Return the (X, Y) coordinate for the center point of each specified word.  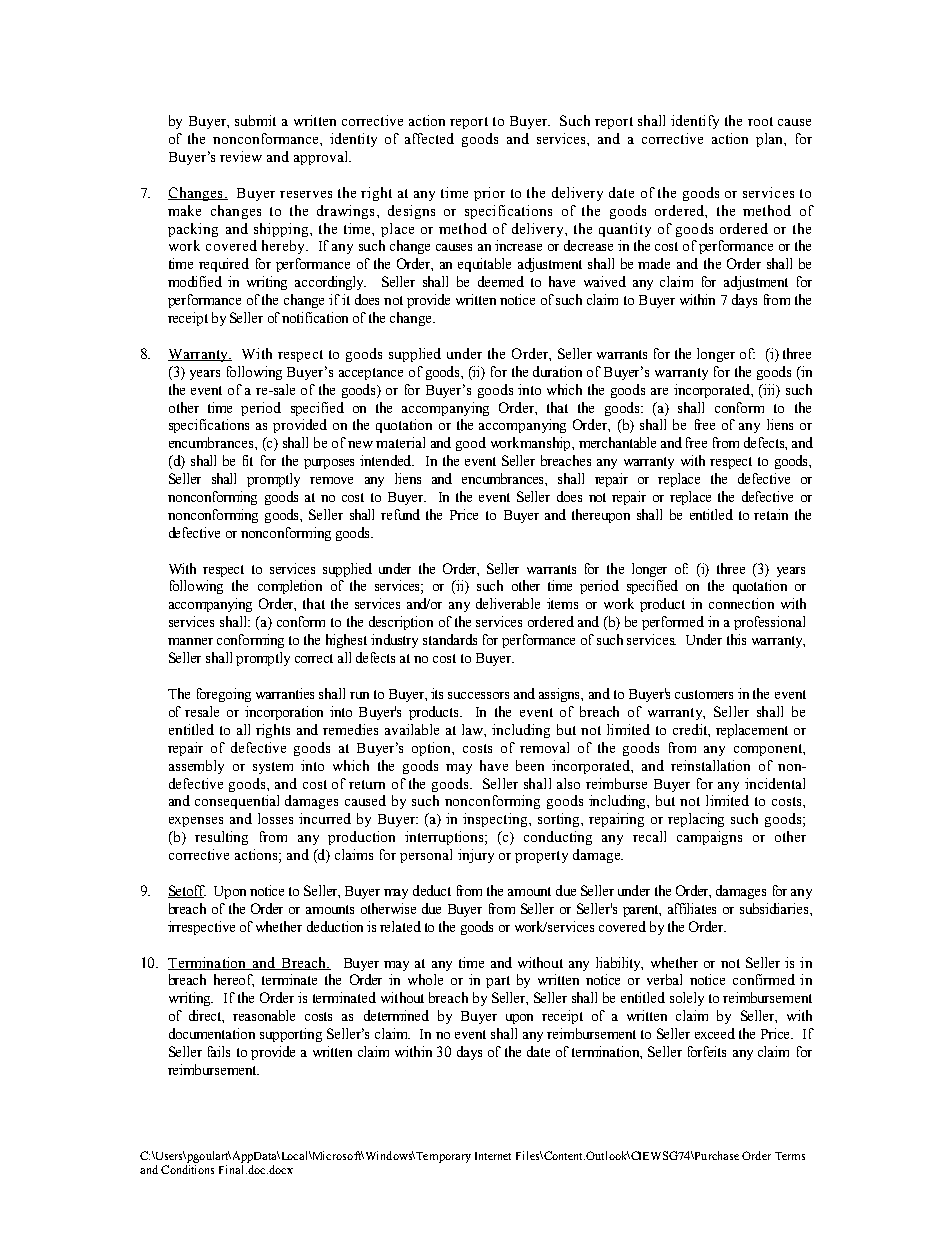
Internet (493, 1156)
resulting (221, 838)
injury (476, 856)
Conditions (187, 1169)
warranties (285, 693)
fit (248, 460)
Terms (790, 1156)
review (241, 156)
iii (769, 389)
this (736, 639)
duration (557, 371)
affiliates (692, 908)
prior (489, 194)
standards (450, 639)
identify (695, 122)
